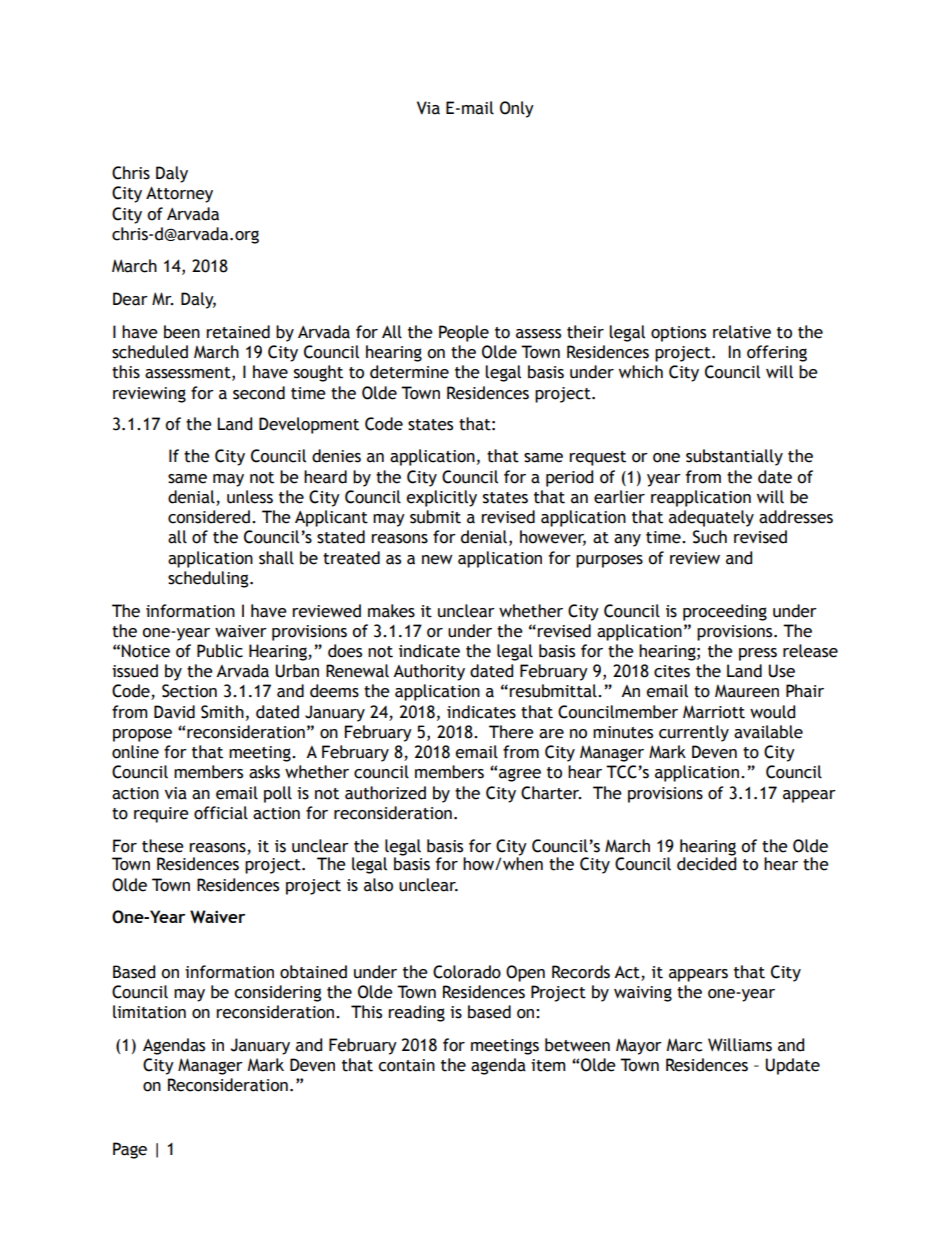  Describe the element at coordinates (706, 863) in the image. I see `decided` at that location.
